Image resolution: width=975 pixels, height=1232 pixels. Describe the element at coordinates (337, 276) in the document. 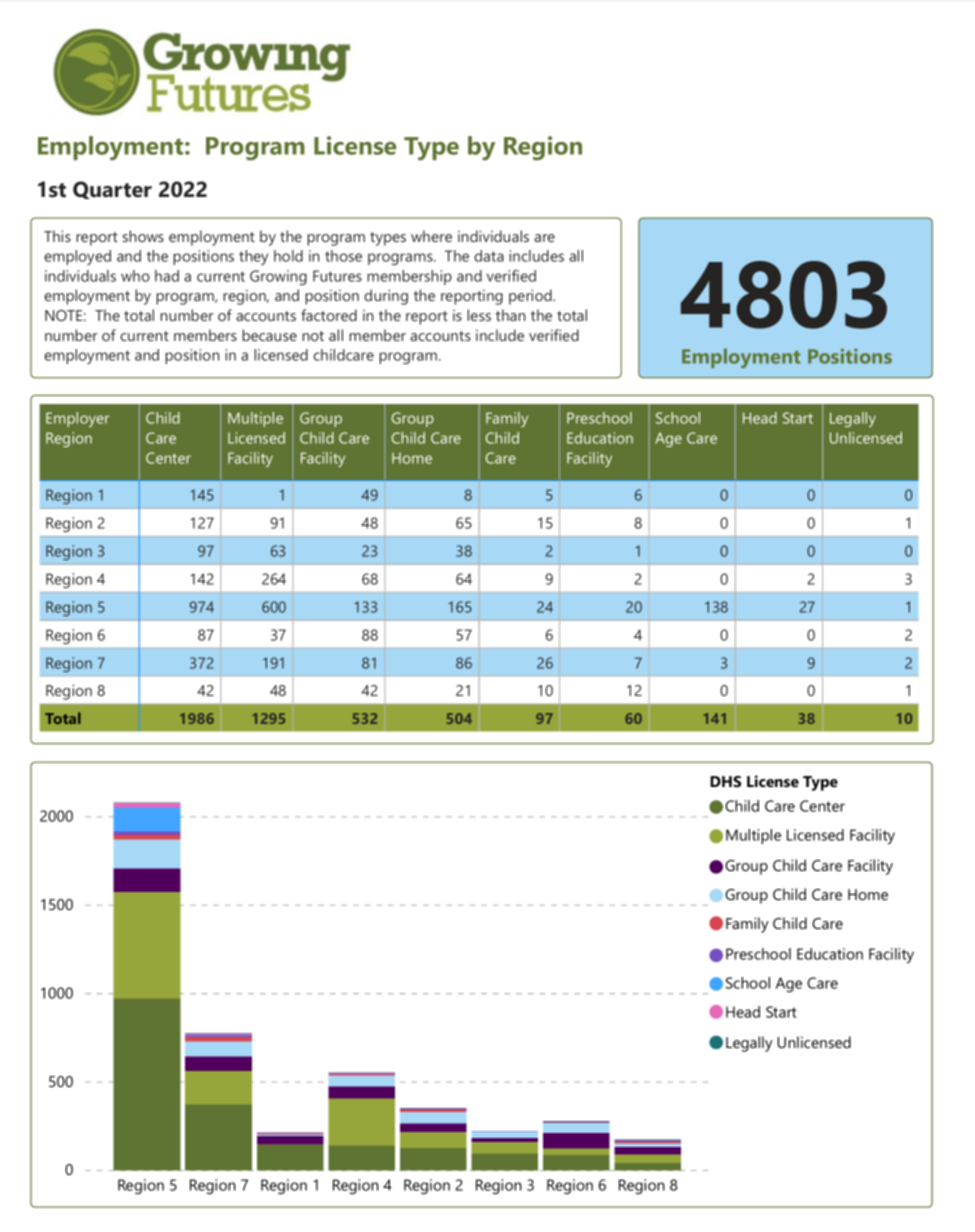

I see `Futures` at that location.
